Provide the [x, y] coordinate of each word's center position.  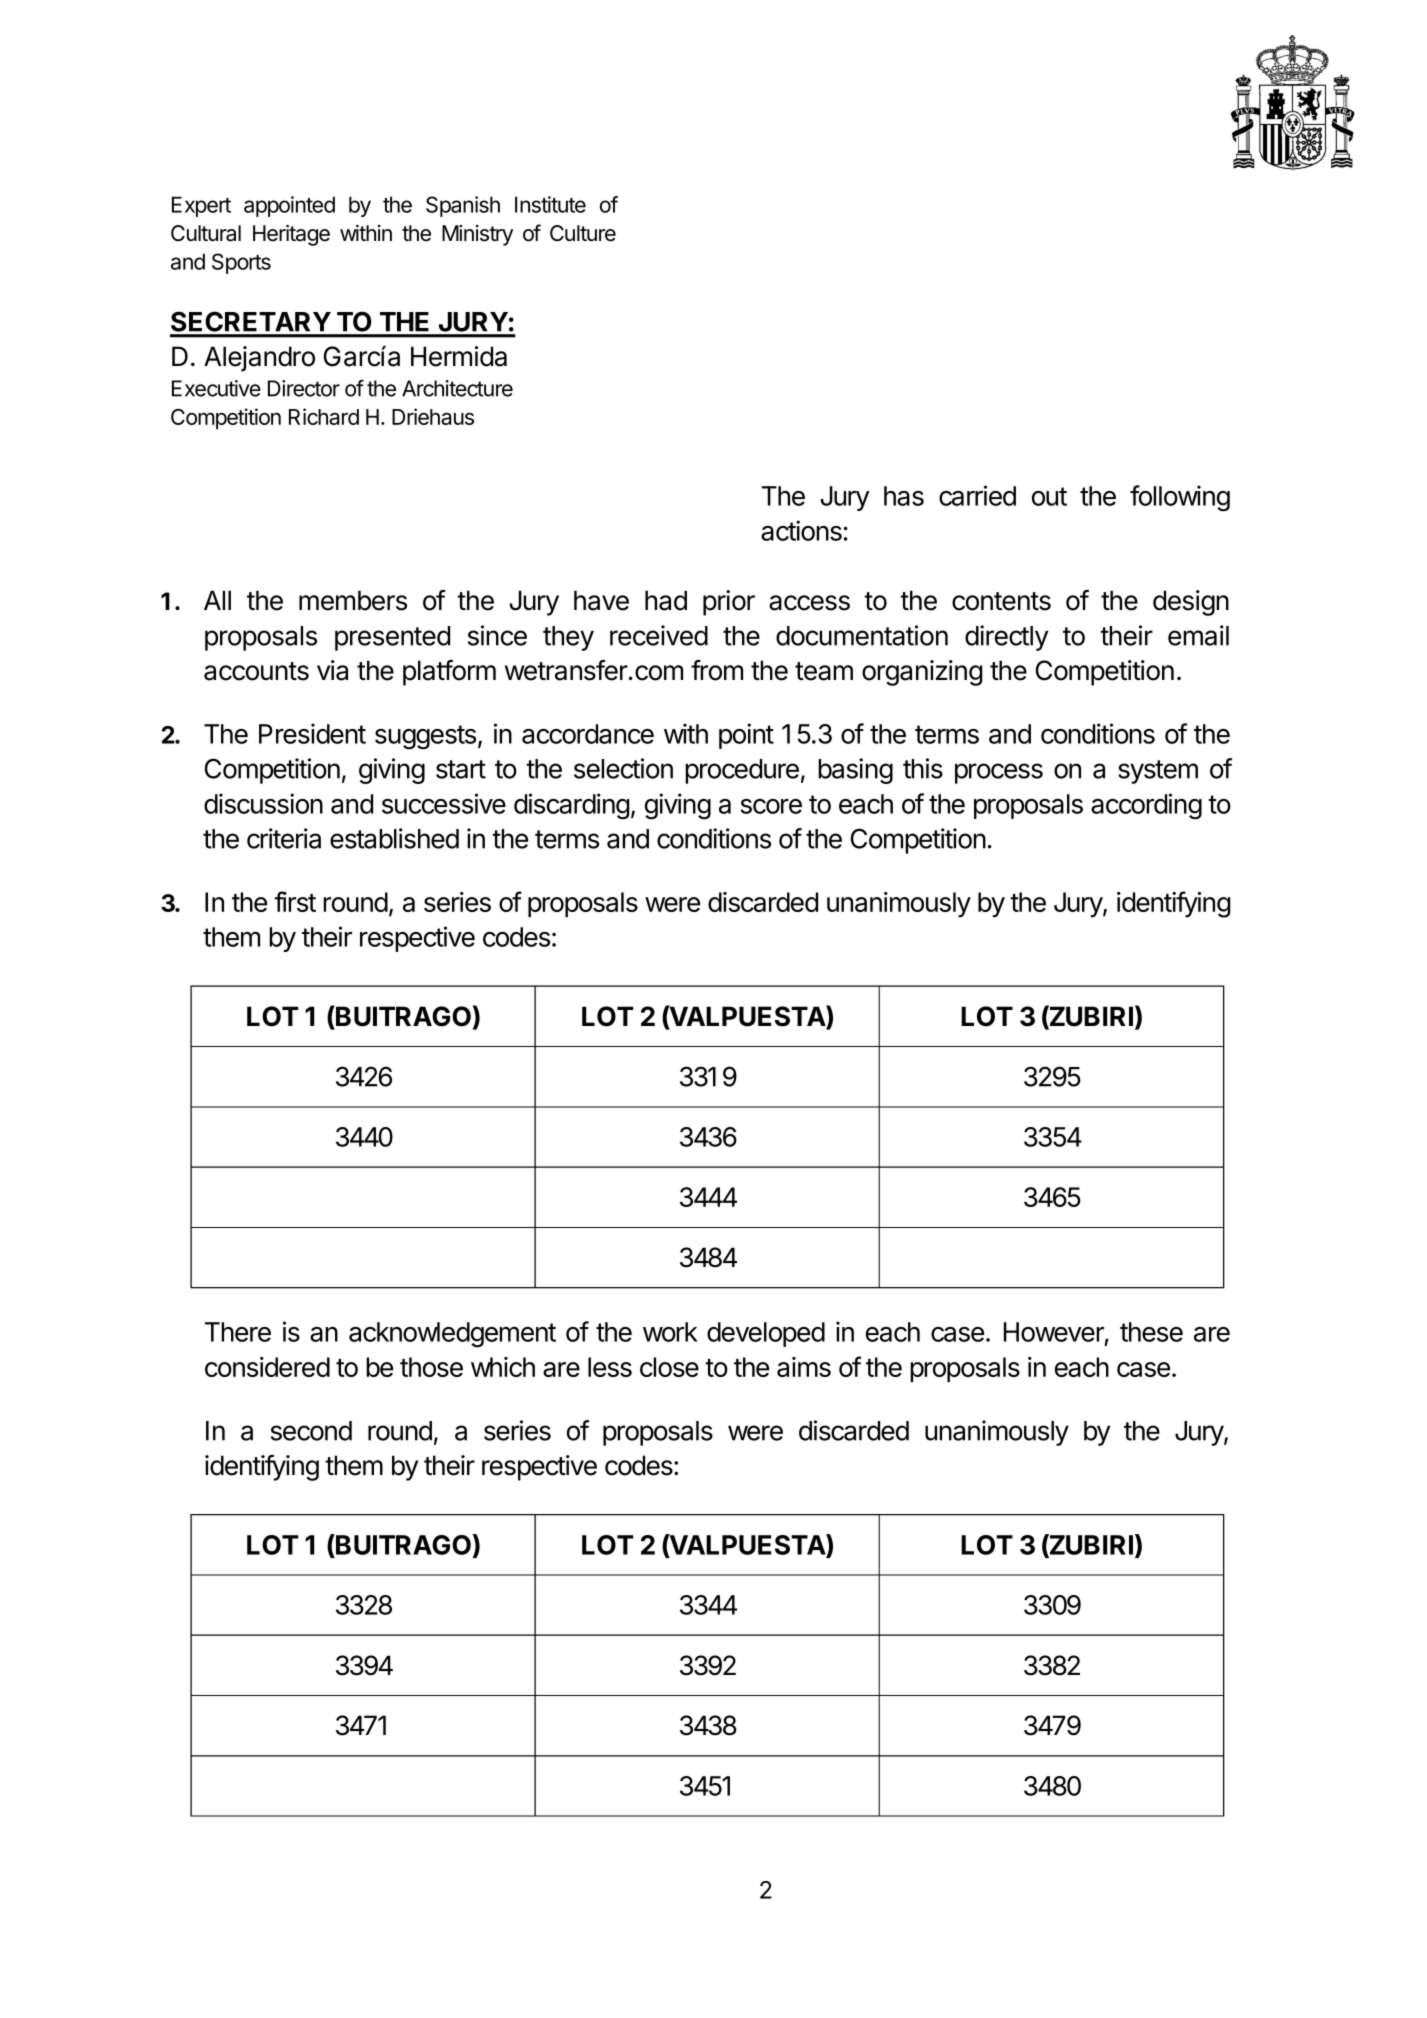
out [1049, 496]
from [717, 670]
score [771, 806]
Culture [583, 233]
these [1151, 1332]
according [1146, 806]
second [311, 1431]
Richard [324, 416]
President [312, 733]
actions [801, 530]
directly [1006, 638]
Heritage [291, 235]
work [670, 1332]
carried [977, 495]
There [238, 1332]
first [295, 901]
